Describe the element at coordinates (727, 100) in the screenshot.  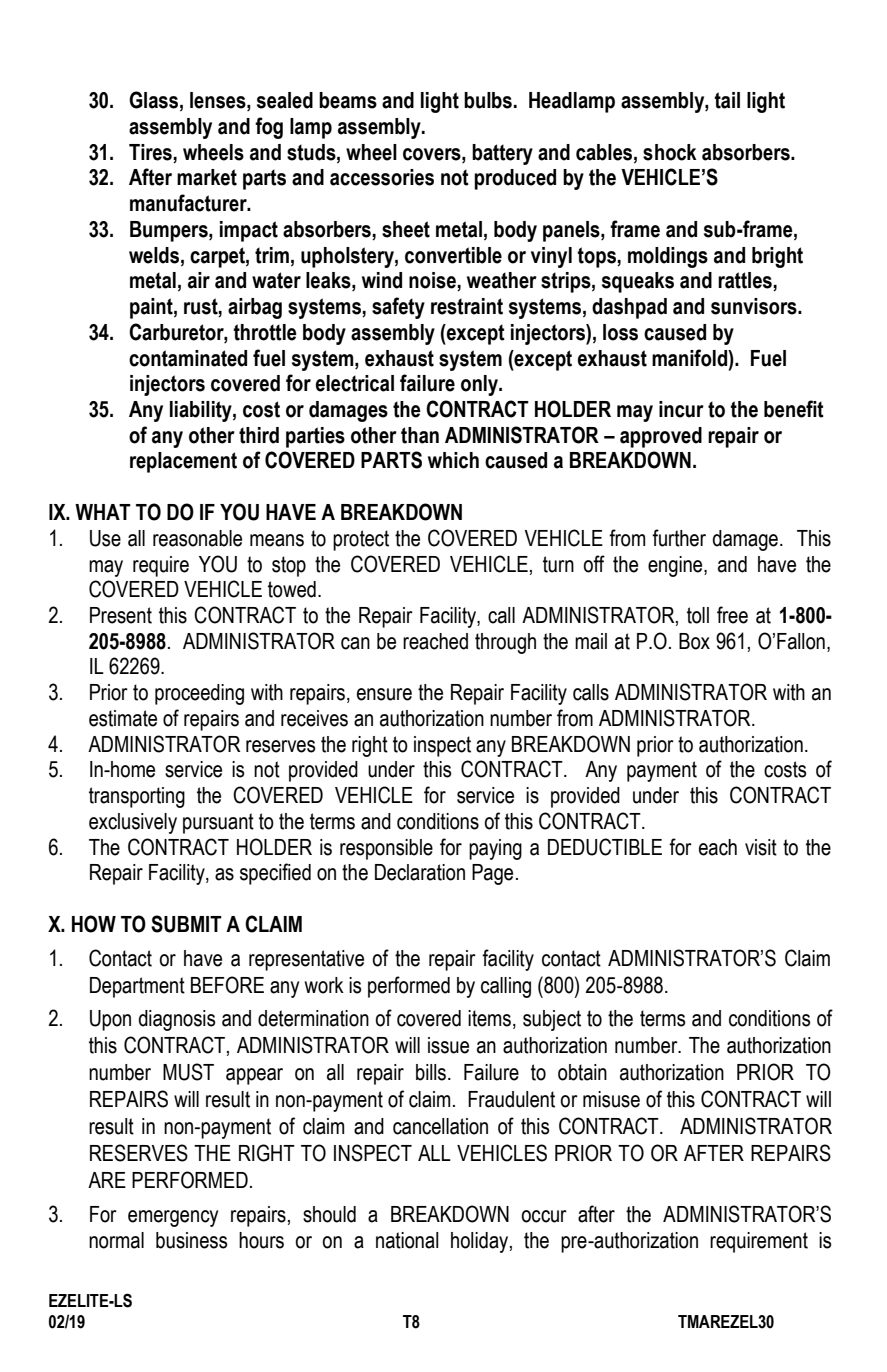
I see `tail` at that location.
